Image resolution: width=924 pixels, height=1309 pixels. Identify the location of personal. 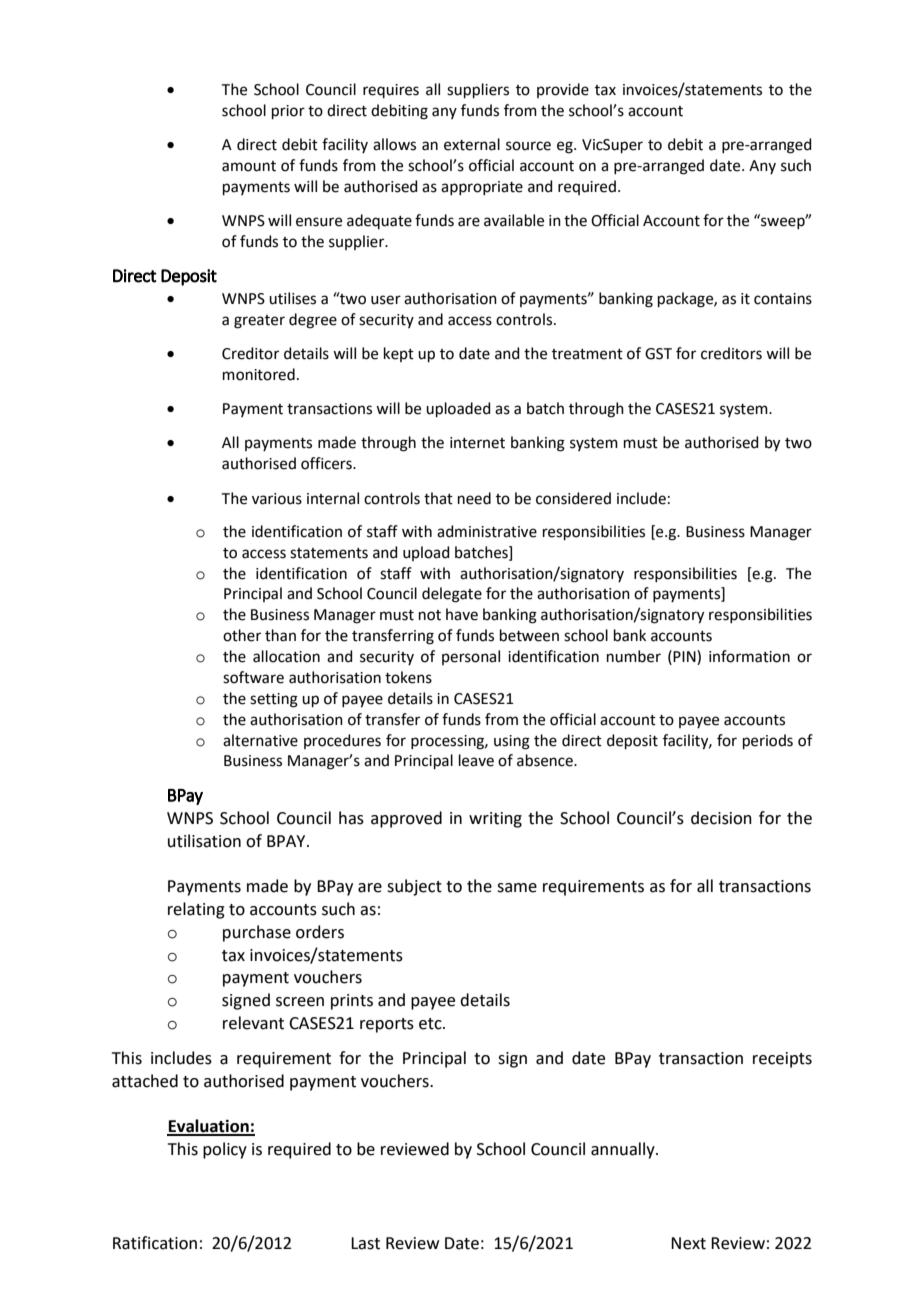
(471, 657).
